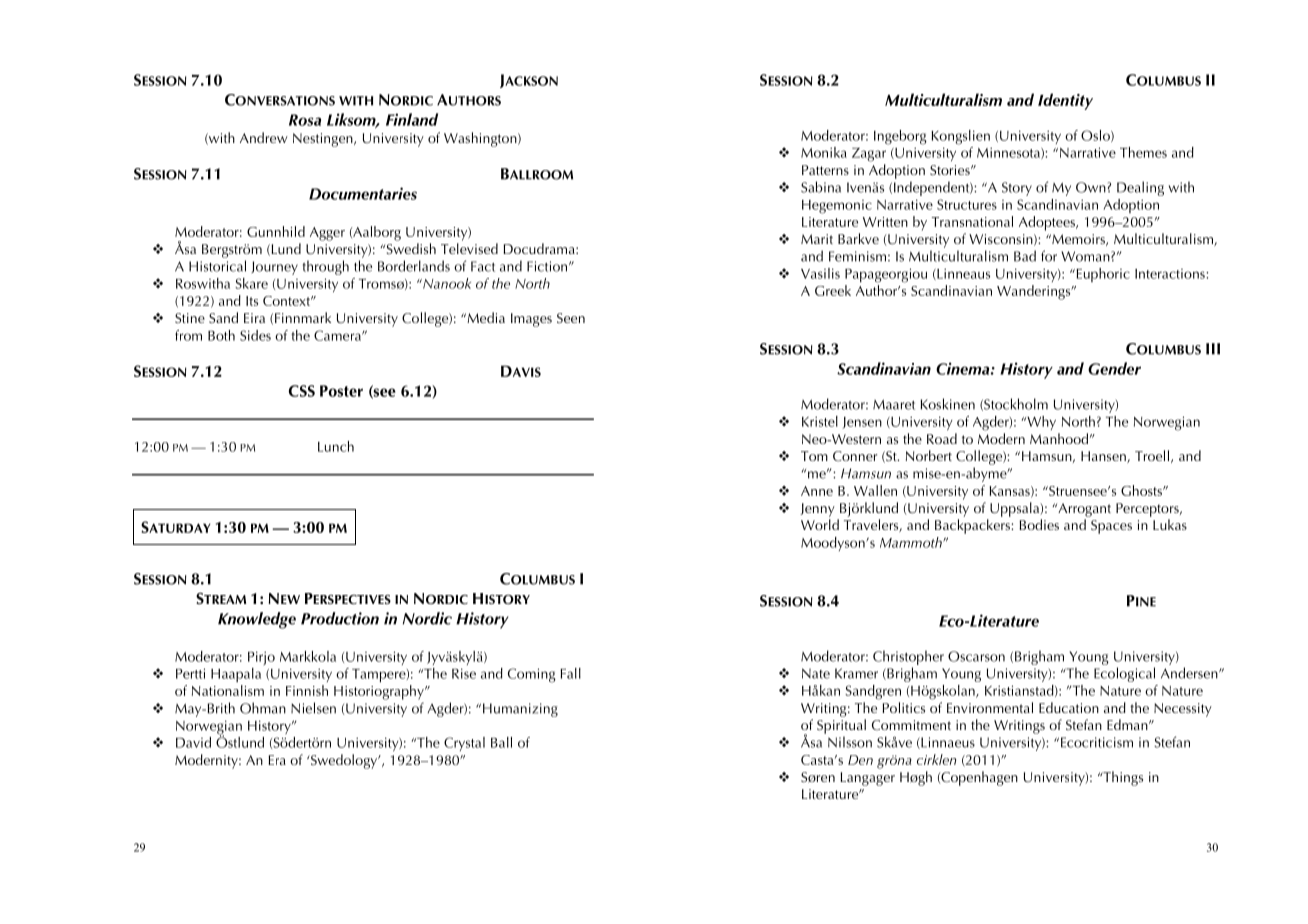  I want to click on Monika, so click(824, 152).
